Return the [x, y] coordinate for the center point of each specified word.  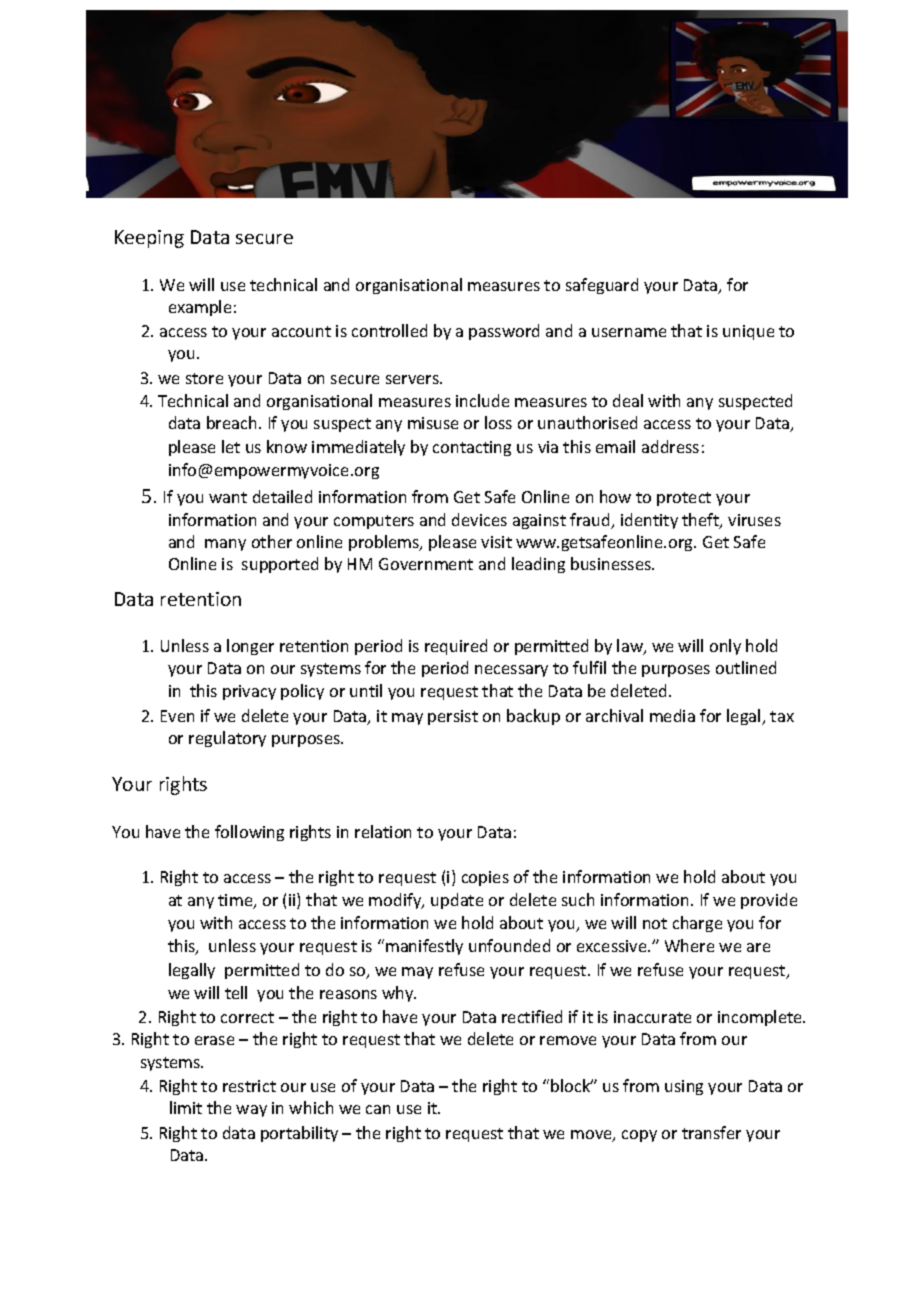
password [504, 332]
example [200, 308]
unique [748, 332]
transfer [711, 1132]
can [378, 1109]
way [251, 1111]
